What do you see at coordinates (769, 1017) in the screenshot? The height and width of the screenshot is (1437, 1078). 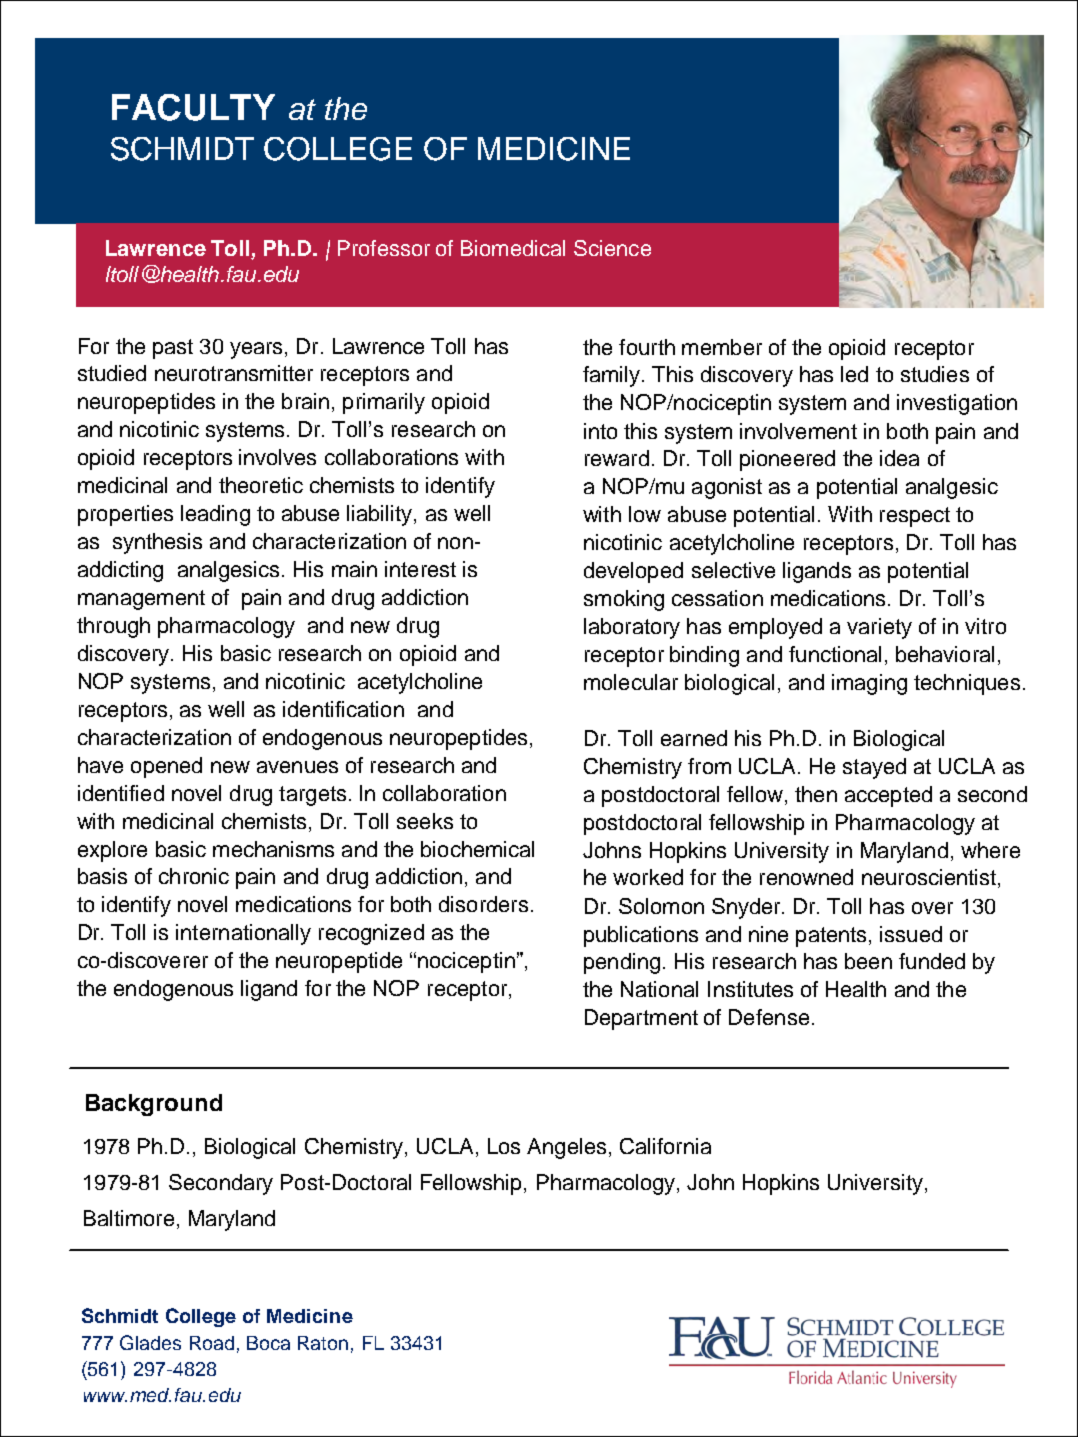 I see `Defense` at bounding box center [769, 1017].
